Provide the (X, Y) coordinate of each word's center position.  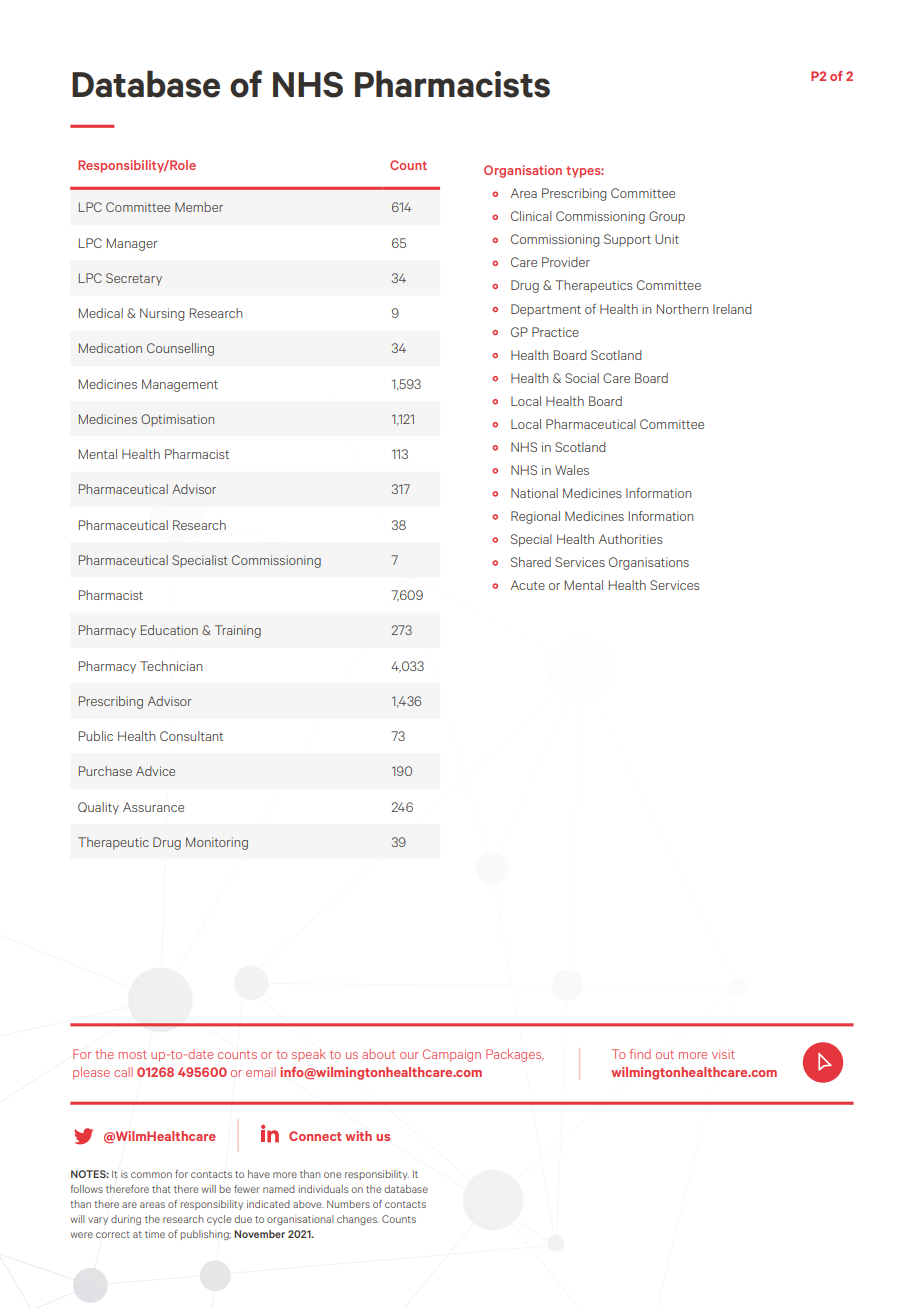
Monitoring (217, 843)
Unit (667, 239)
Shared (531, 562)
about (378, 1054)
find (640, 1054)
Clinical (531, 216)
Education (169, 630)
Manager (132, 244)
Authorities (631, 539)
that (161, 1189)
